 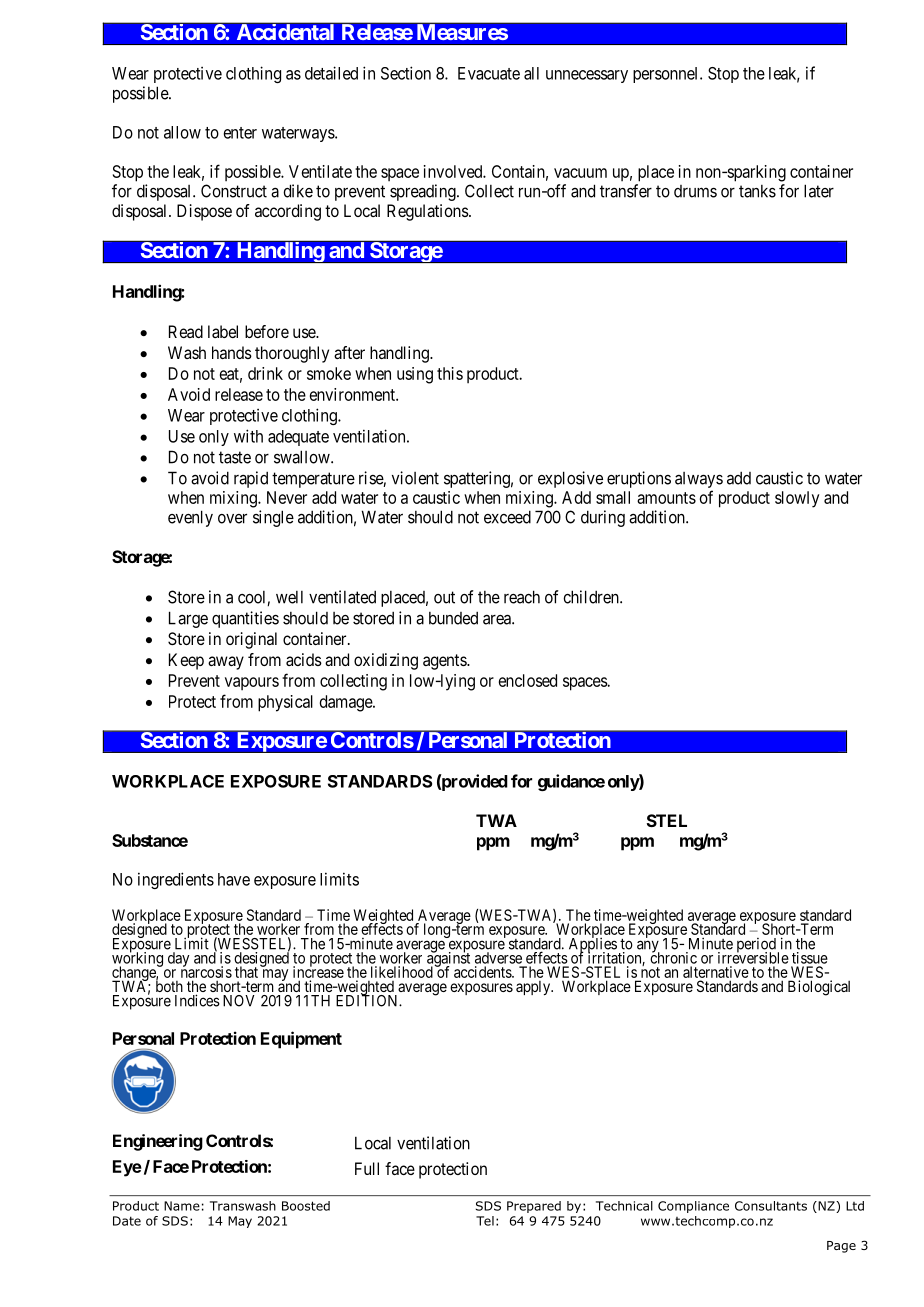 I want to click on irreversible, so click(x=753, y=957).
